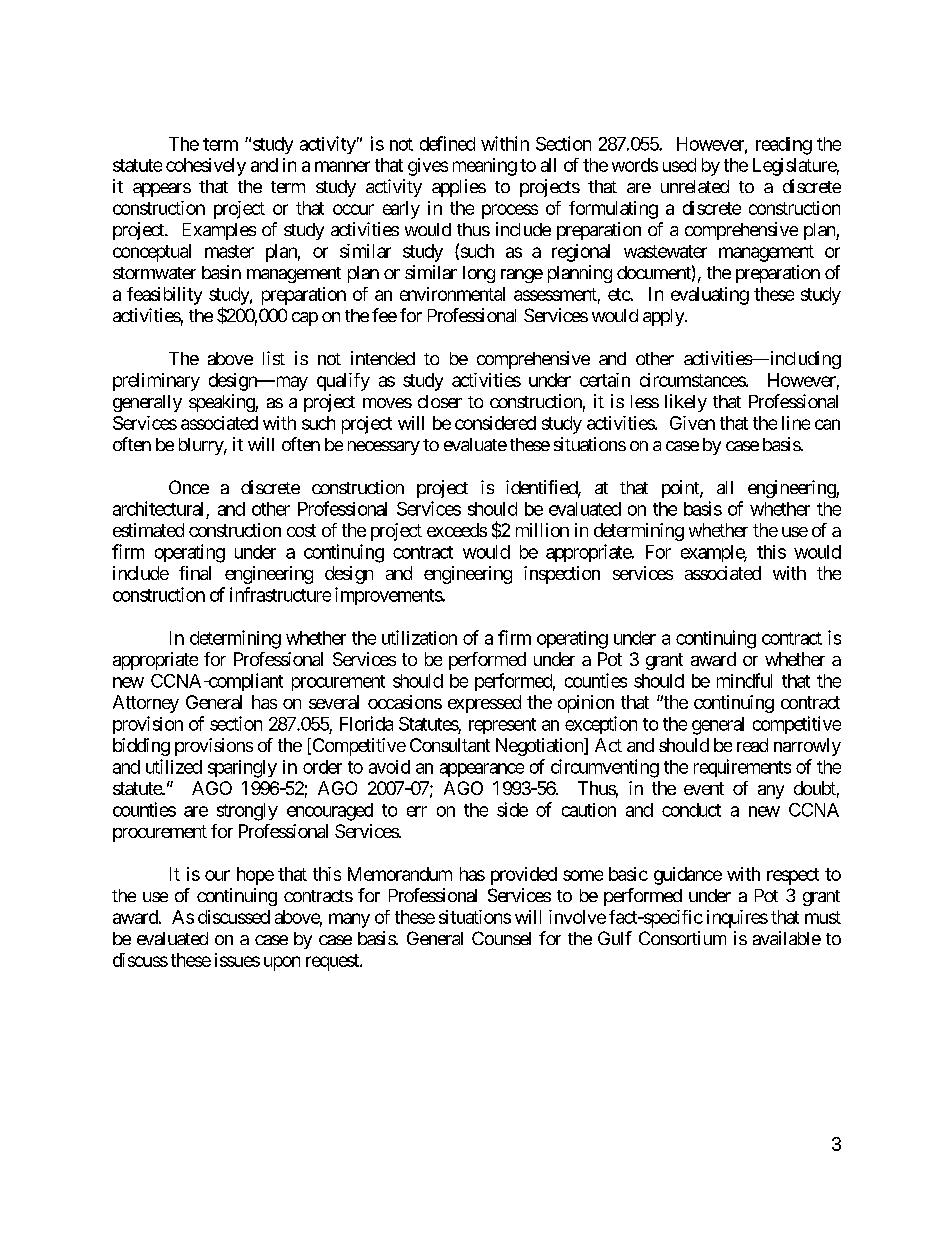 This image has width=952, height=1233. What do you see at coordinates (440, 401) in the image?
I see `closer` at bounding box center [440, 401].
